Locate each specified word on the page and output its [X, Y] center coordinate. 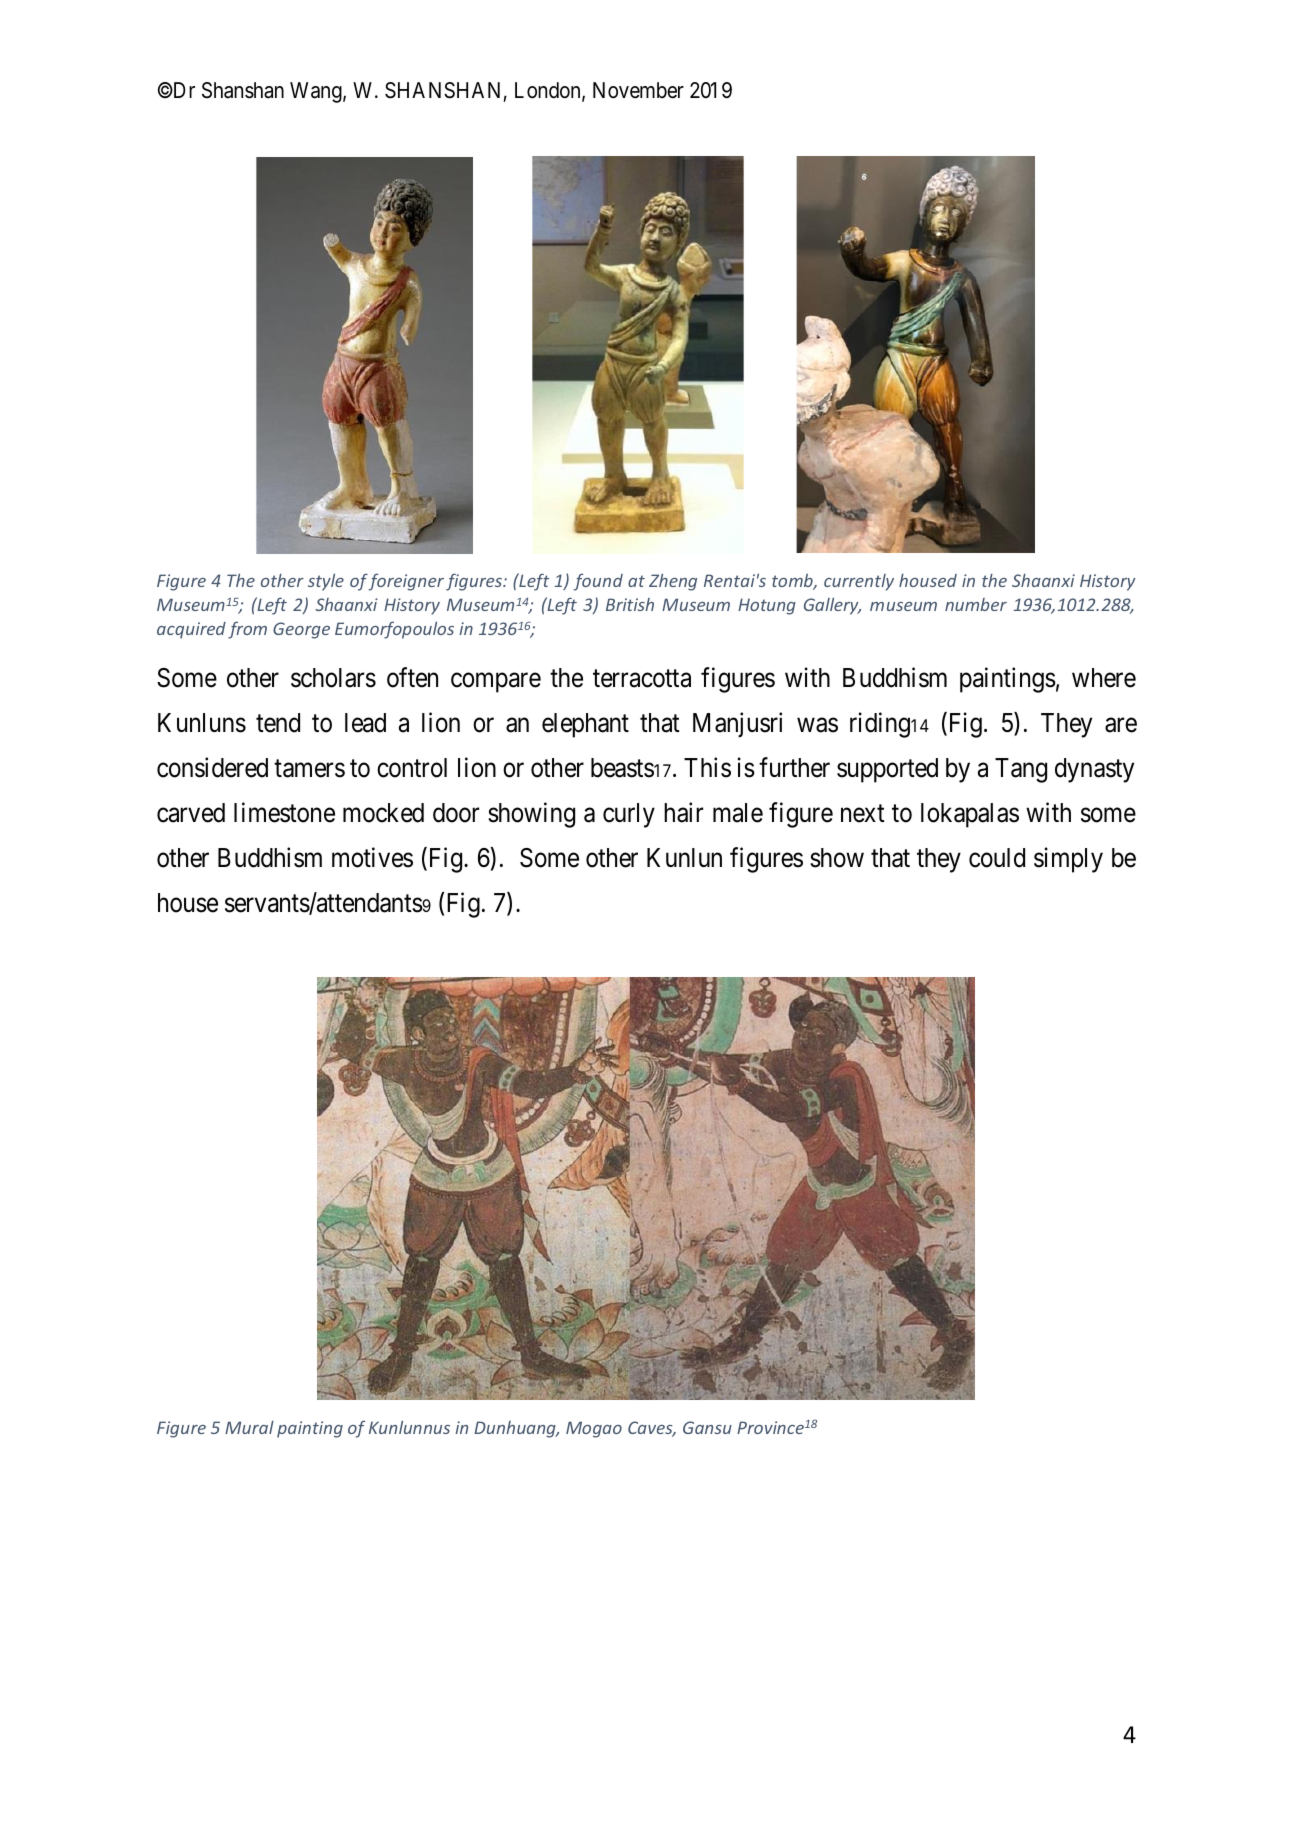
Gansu [707, 1427]
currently [859, 582]
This [707, 767]
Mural [249, 1427]
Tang [1021, 770]
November [638, 90]
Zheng [673, 582]
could [997, 858]
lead [365, 723]
